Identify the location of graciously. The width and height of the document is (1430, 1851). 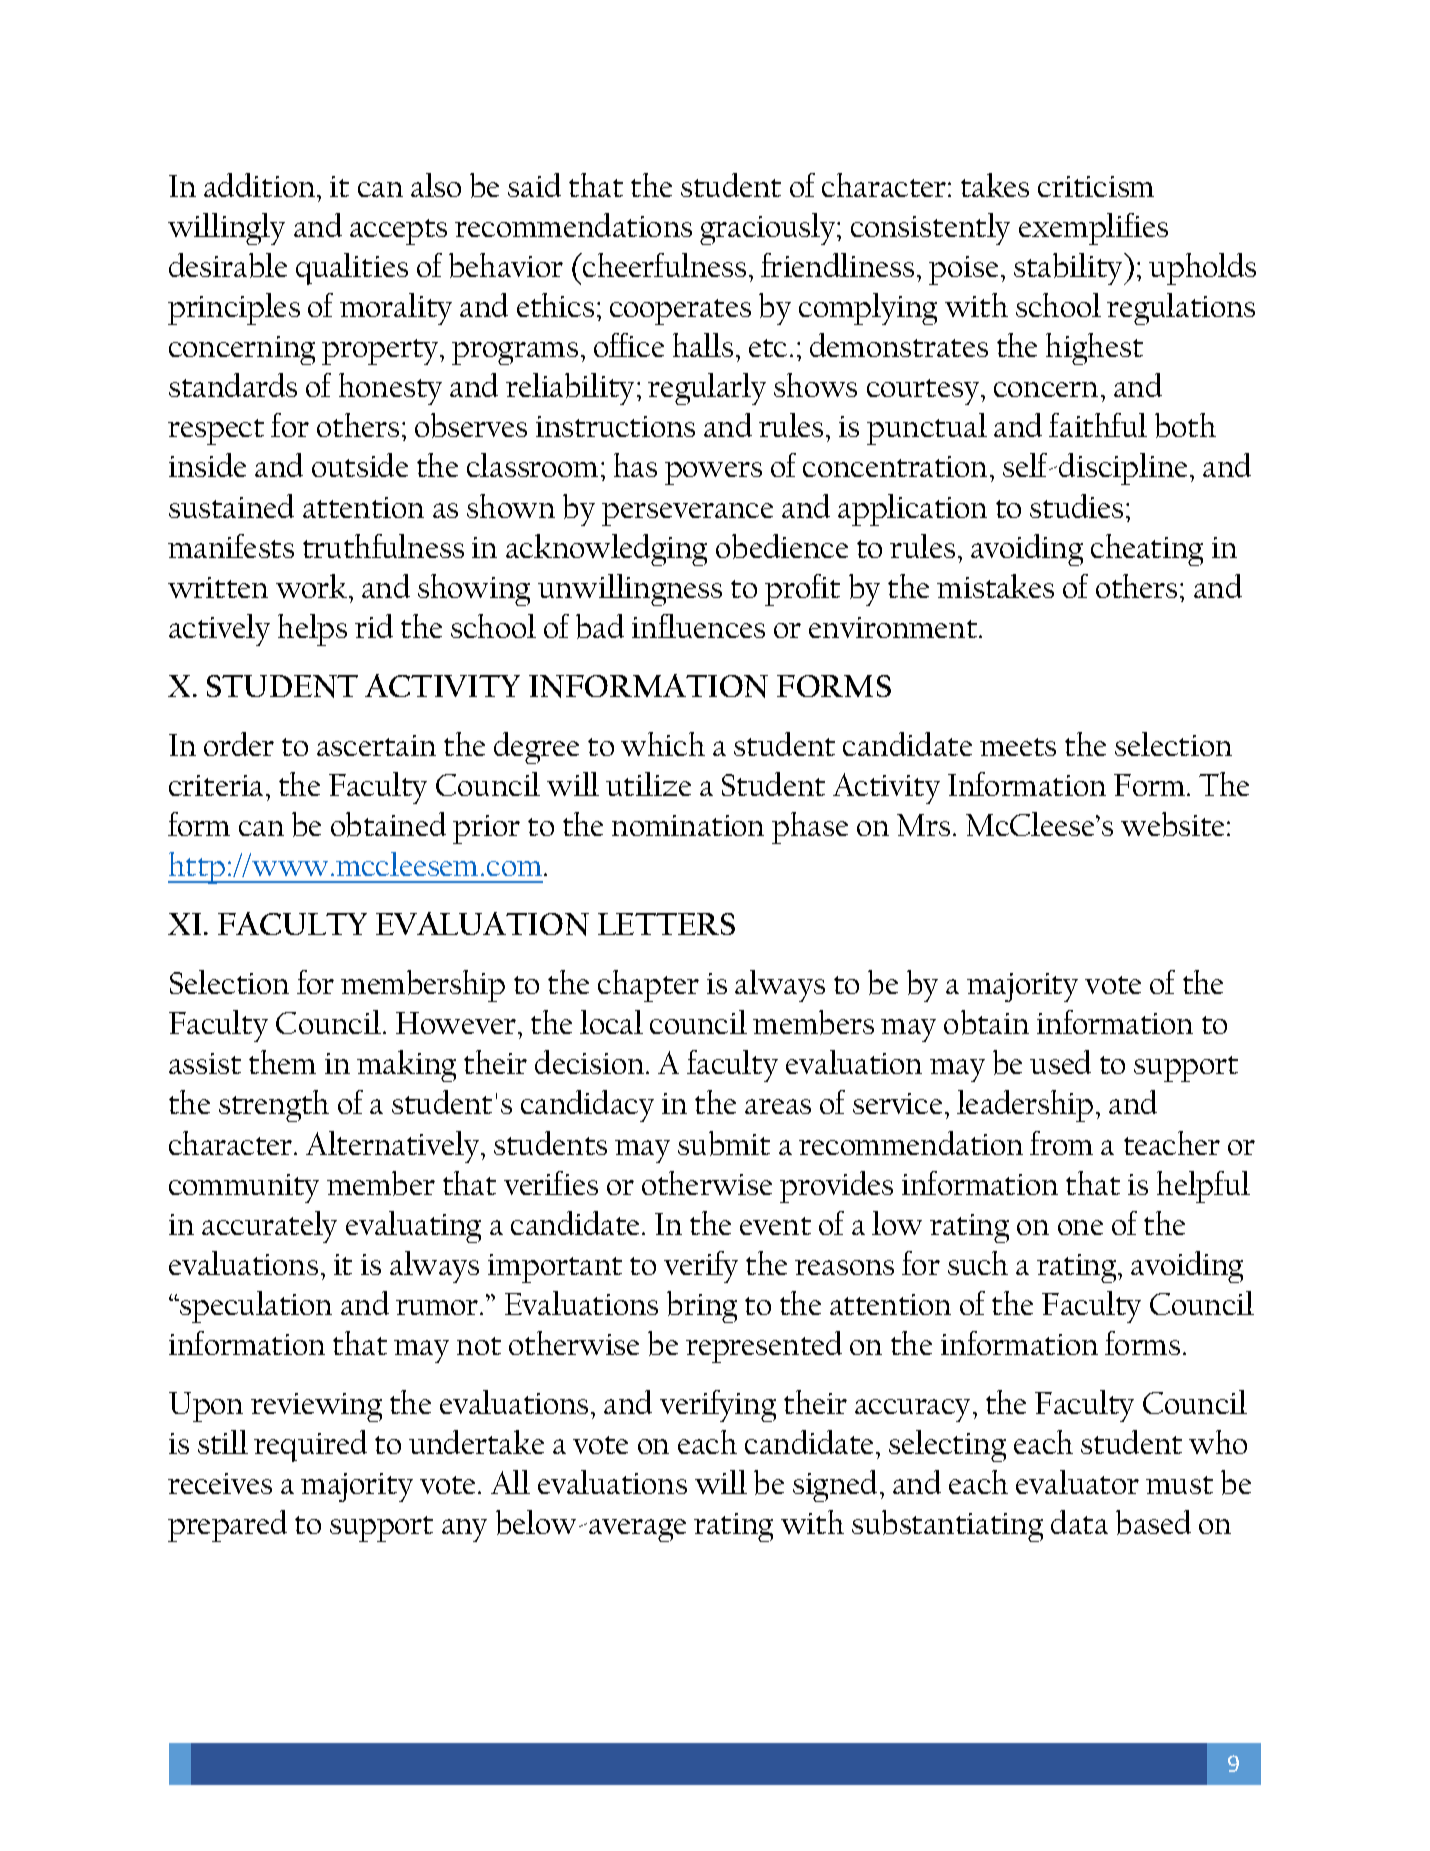
(769, 229).
